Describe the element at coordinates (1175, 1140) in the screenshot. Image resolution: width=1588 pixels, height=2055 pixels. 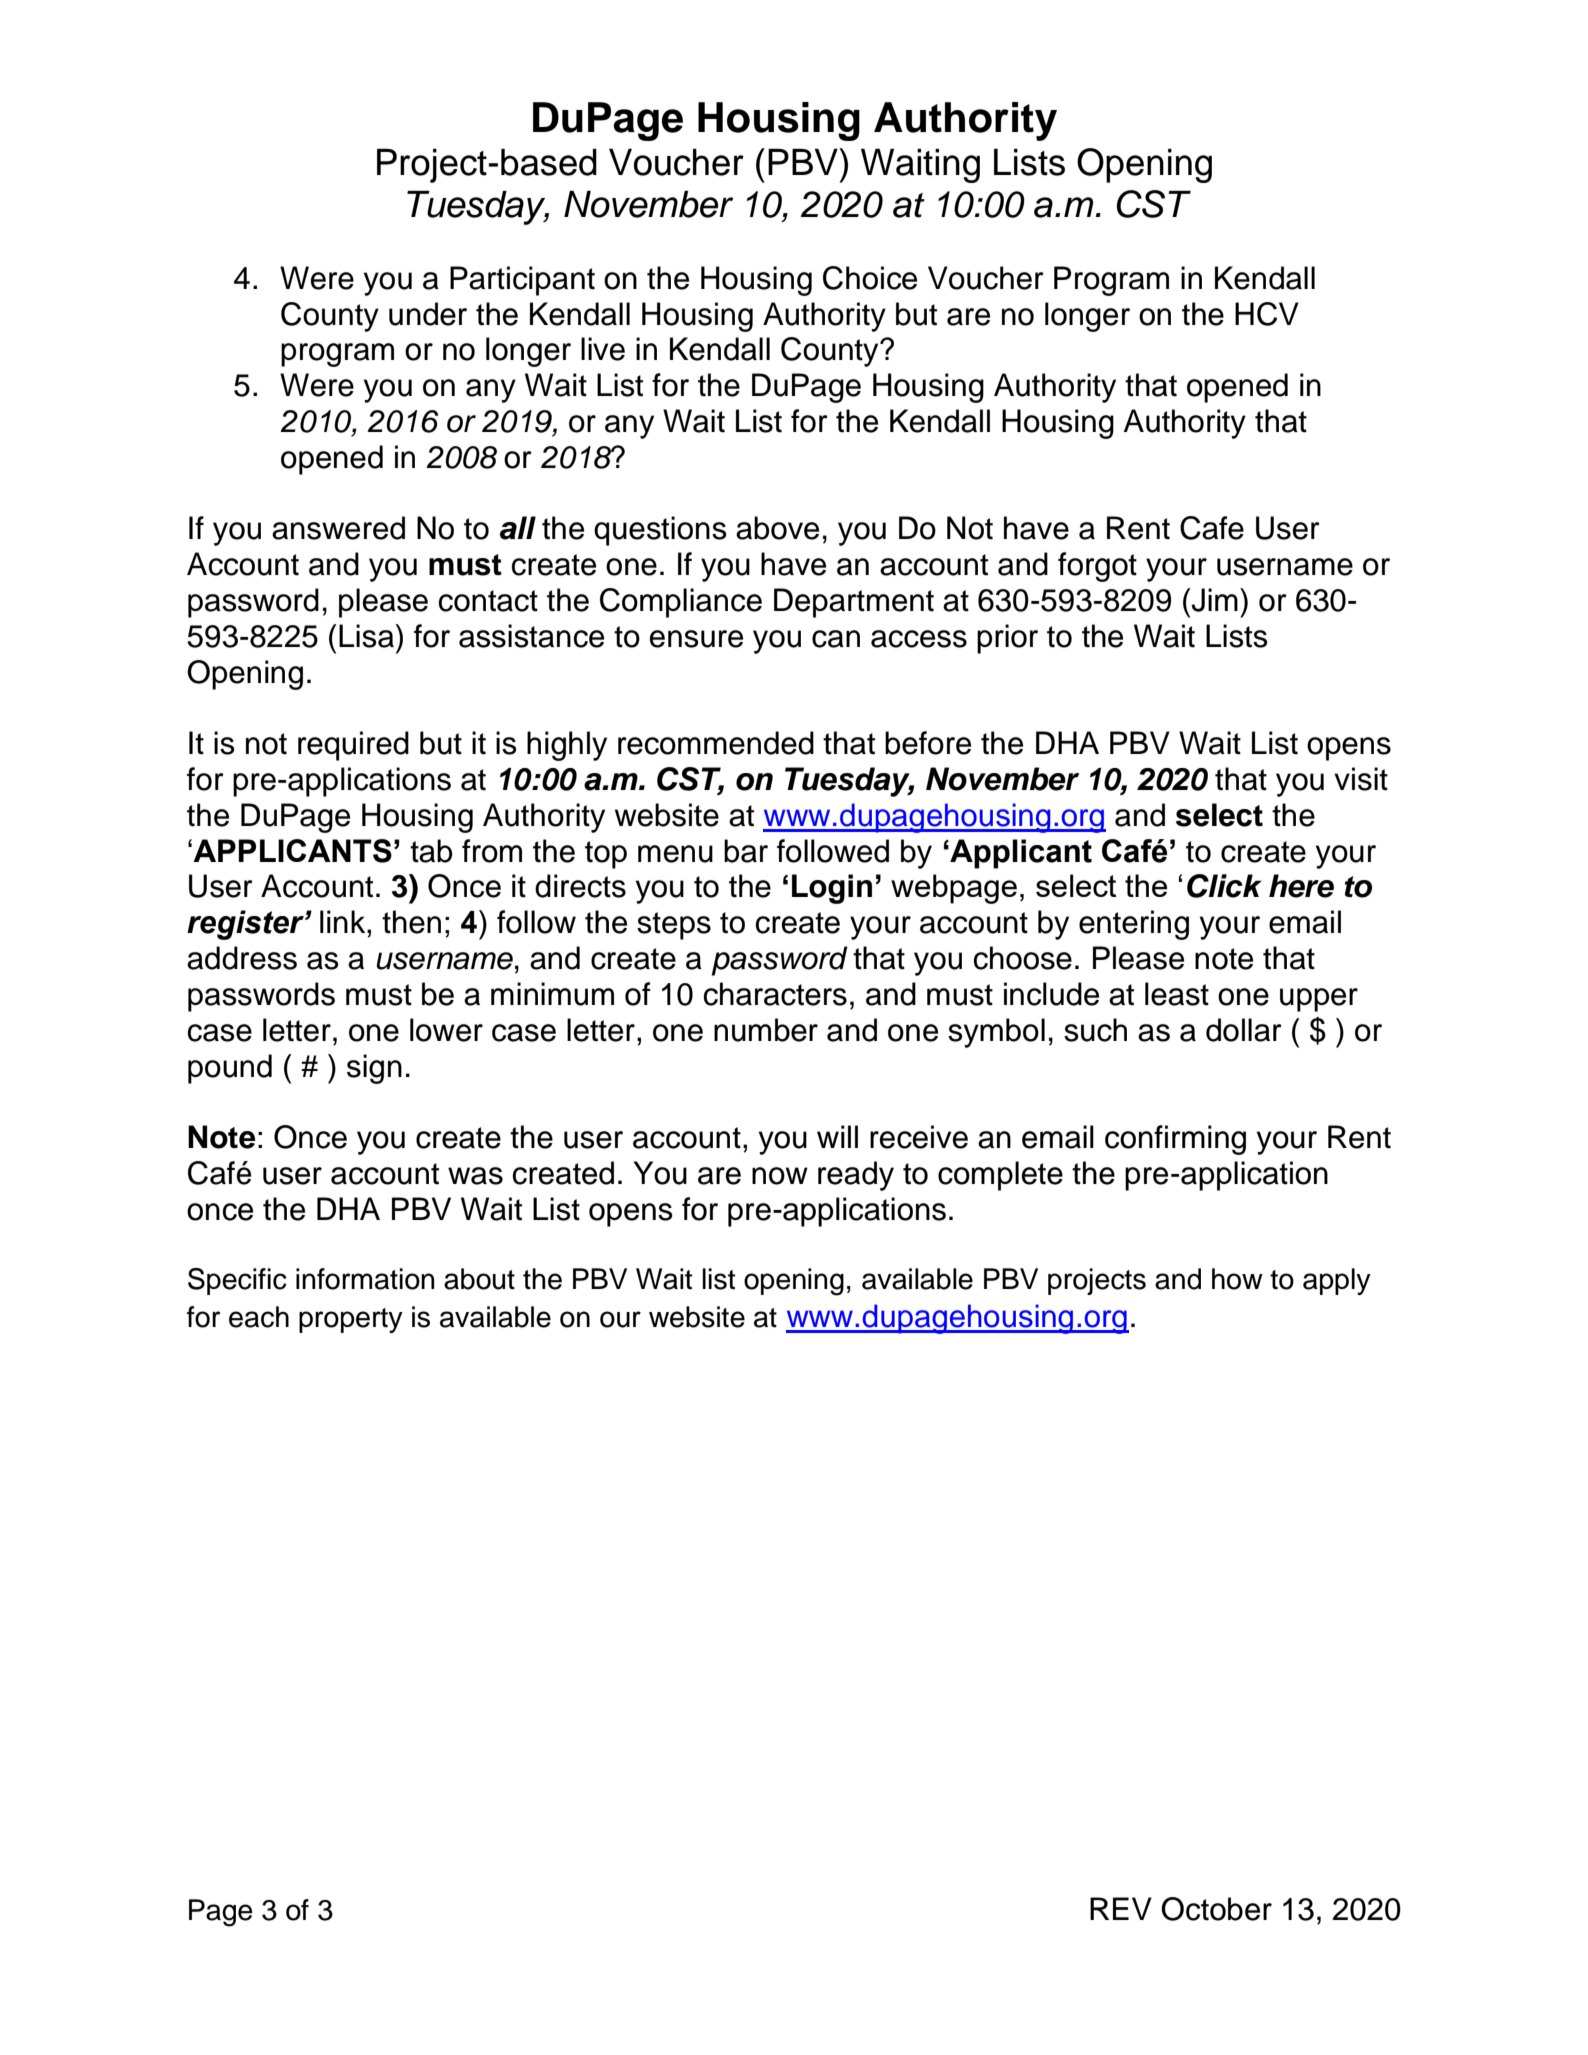
I see `confirming` at that location.
